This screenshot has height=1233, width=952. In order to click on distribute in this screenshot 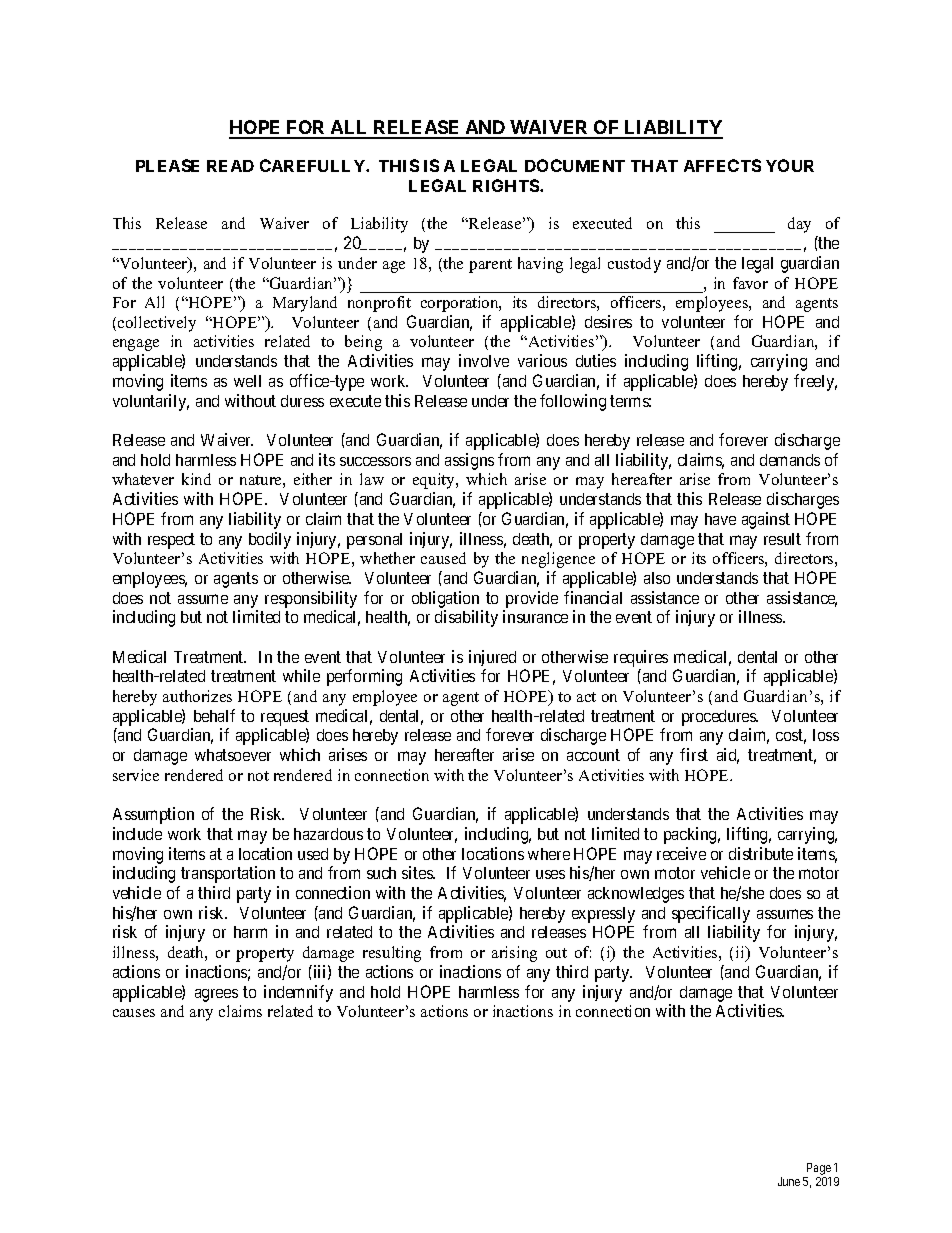, I will do `click(761, 853)`.
